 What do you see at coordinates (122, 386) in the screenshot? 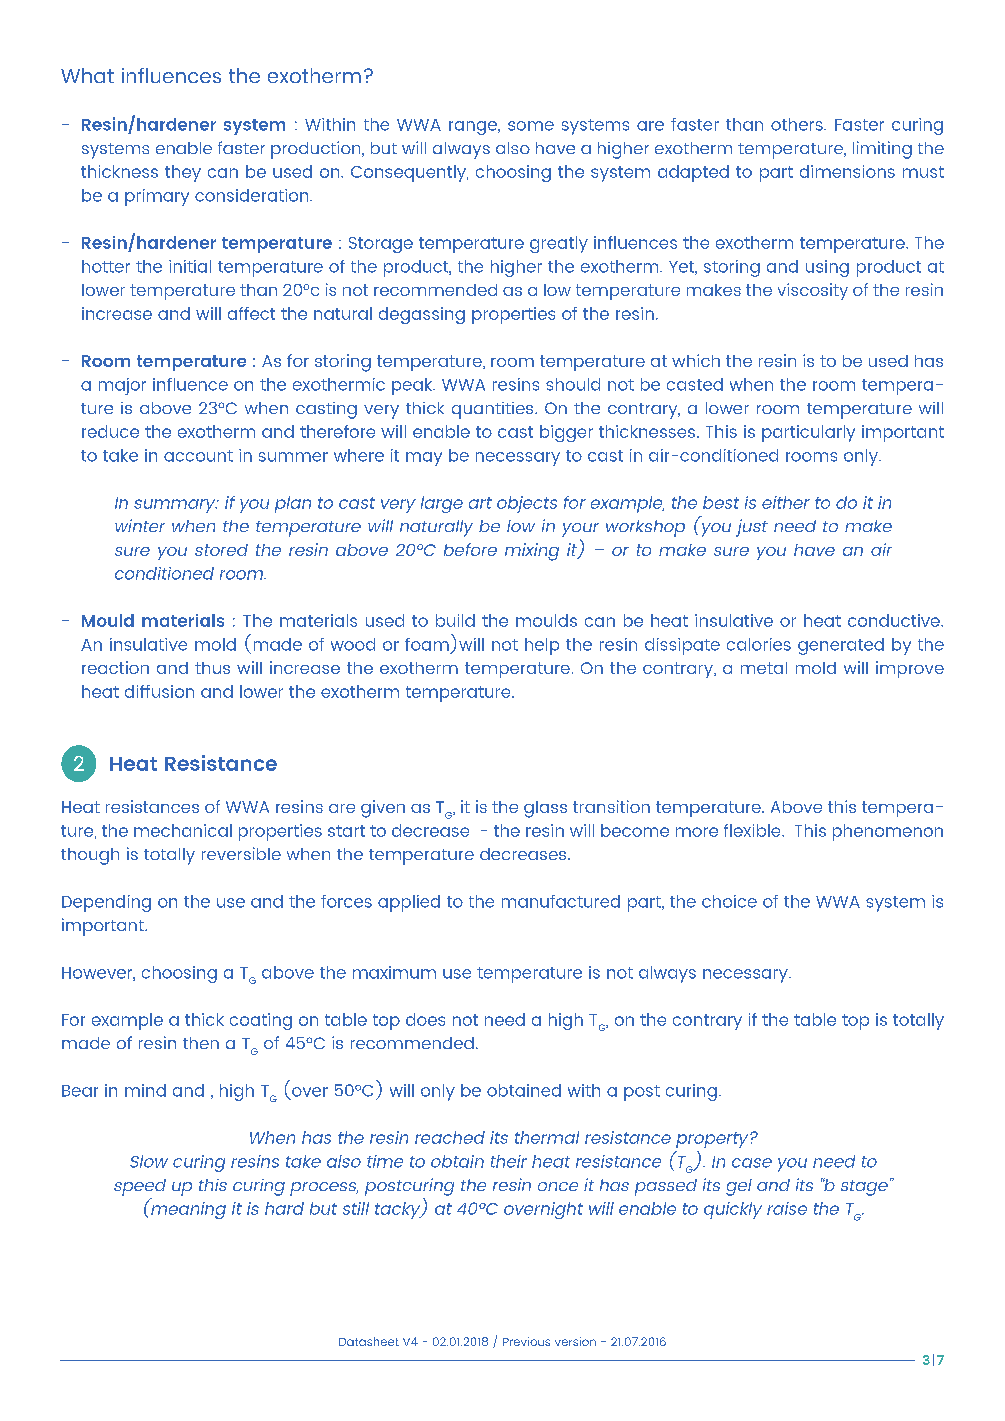
I see `major` at bounding box center [122, 386].
